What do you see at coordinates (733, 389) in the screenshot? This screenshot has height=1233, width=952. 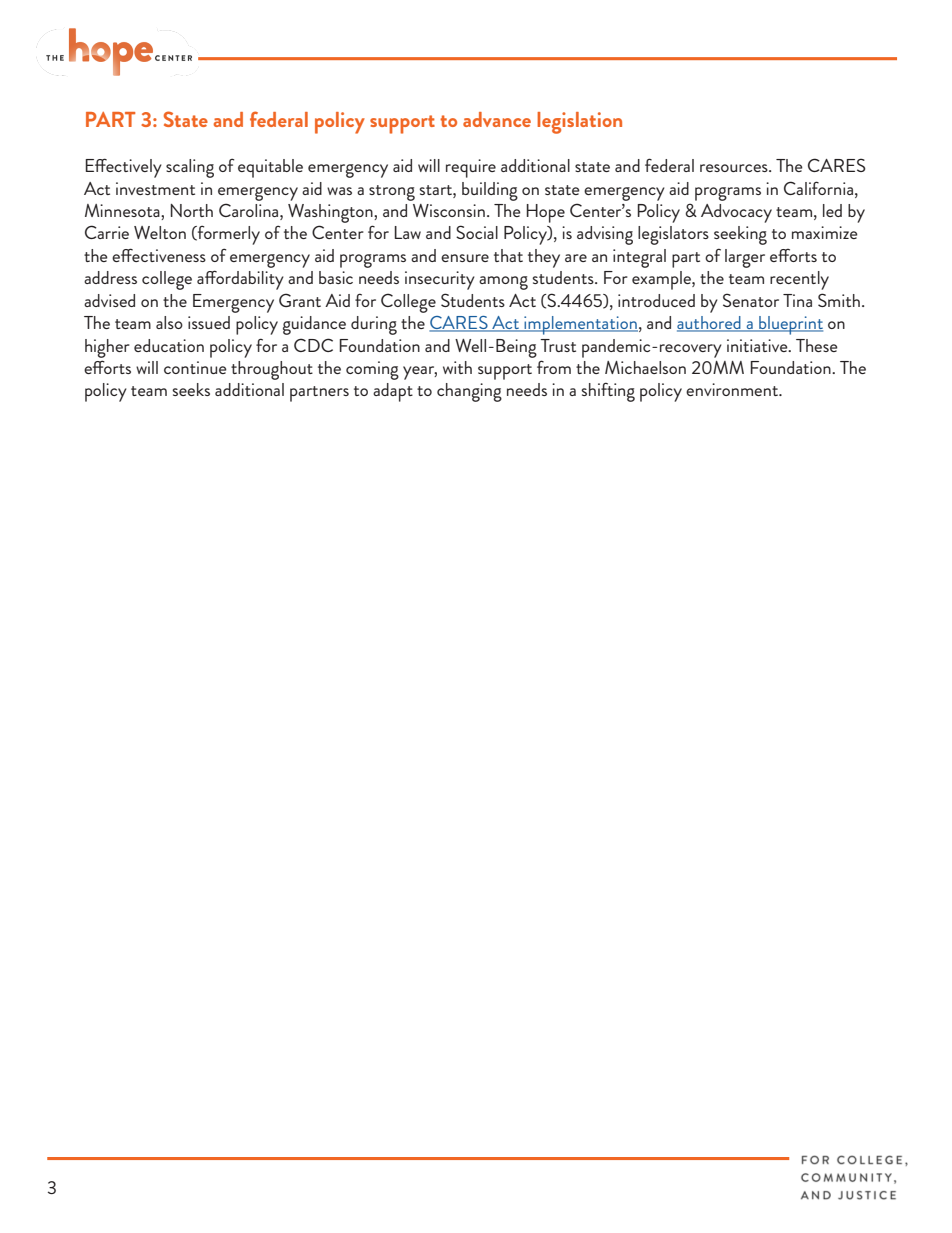 I see `environment` at bounding box center [733, 389].
